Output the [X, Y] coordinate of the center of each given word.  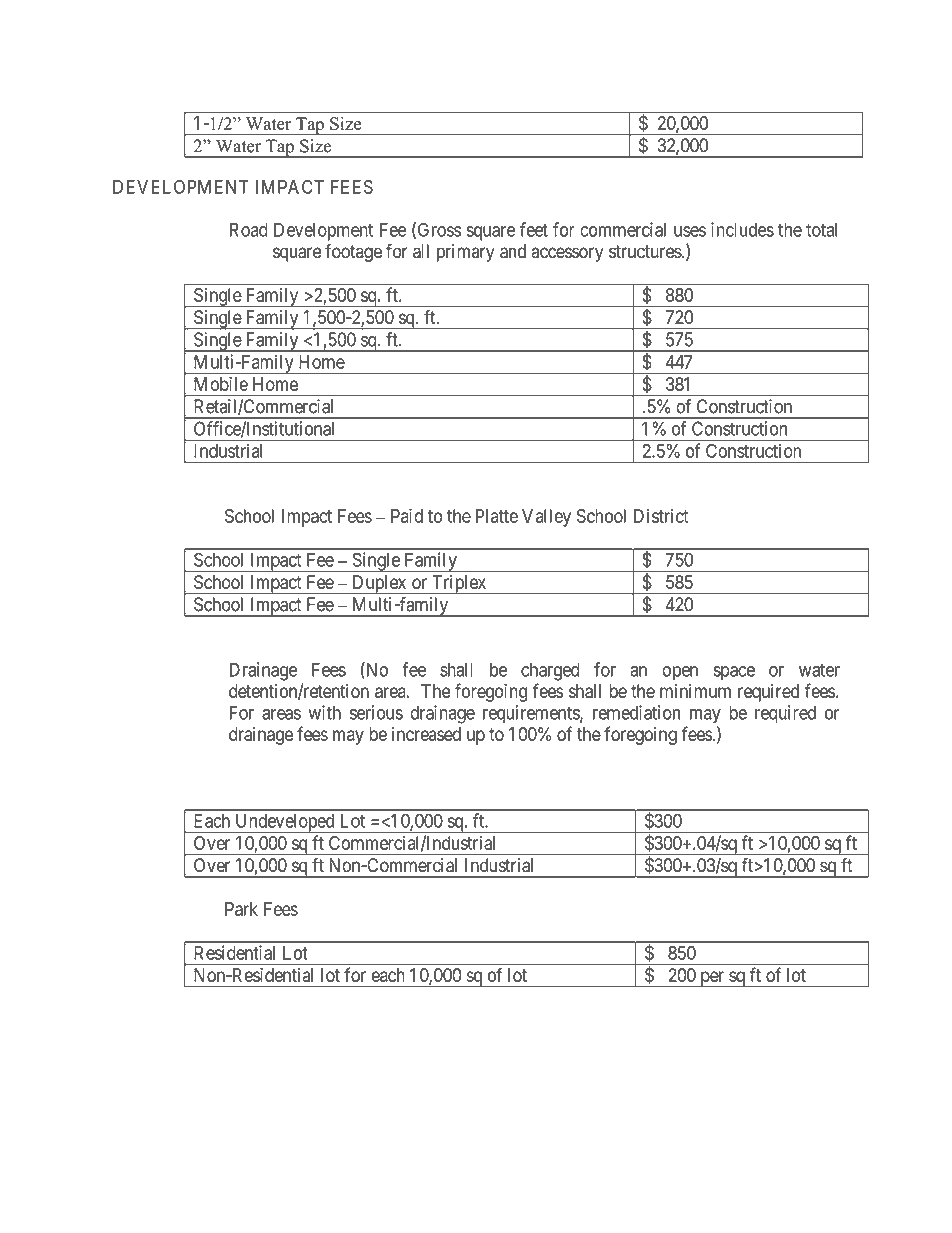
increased [426, 734]
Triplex [459, 585]
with [324, 712]
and [513, 251]
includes [742, 229]
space [734, 673]
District [661, 516]
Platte [497, 516]
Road [248, 230]
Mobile [221, 384]
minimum [695, 691]
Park [241, 909]
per [712, 979]
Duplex [379, 585]
